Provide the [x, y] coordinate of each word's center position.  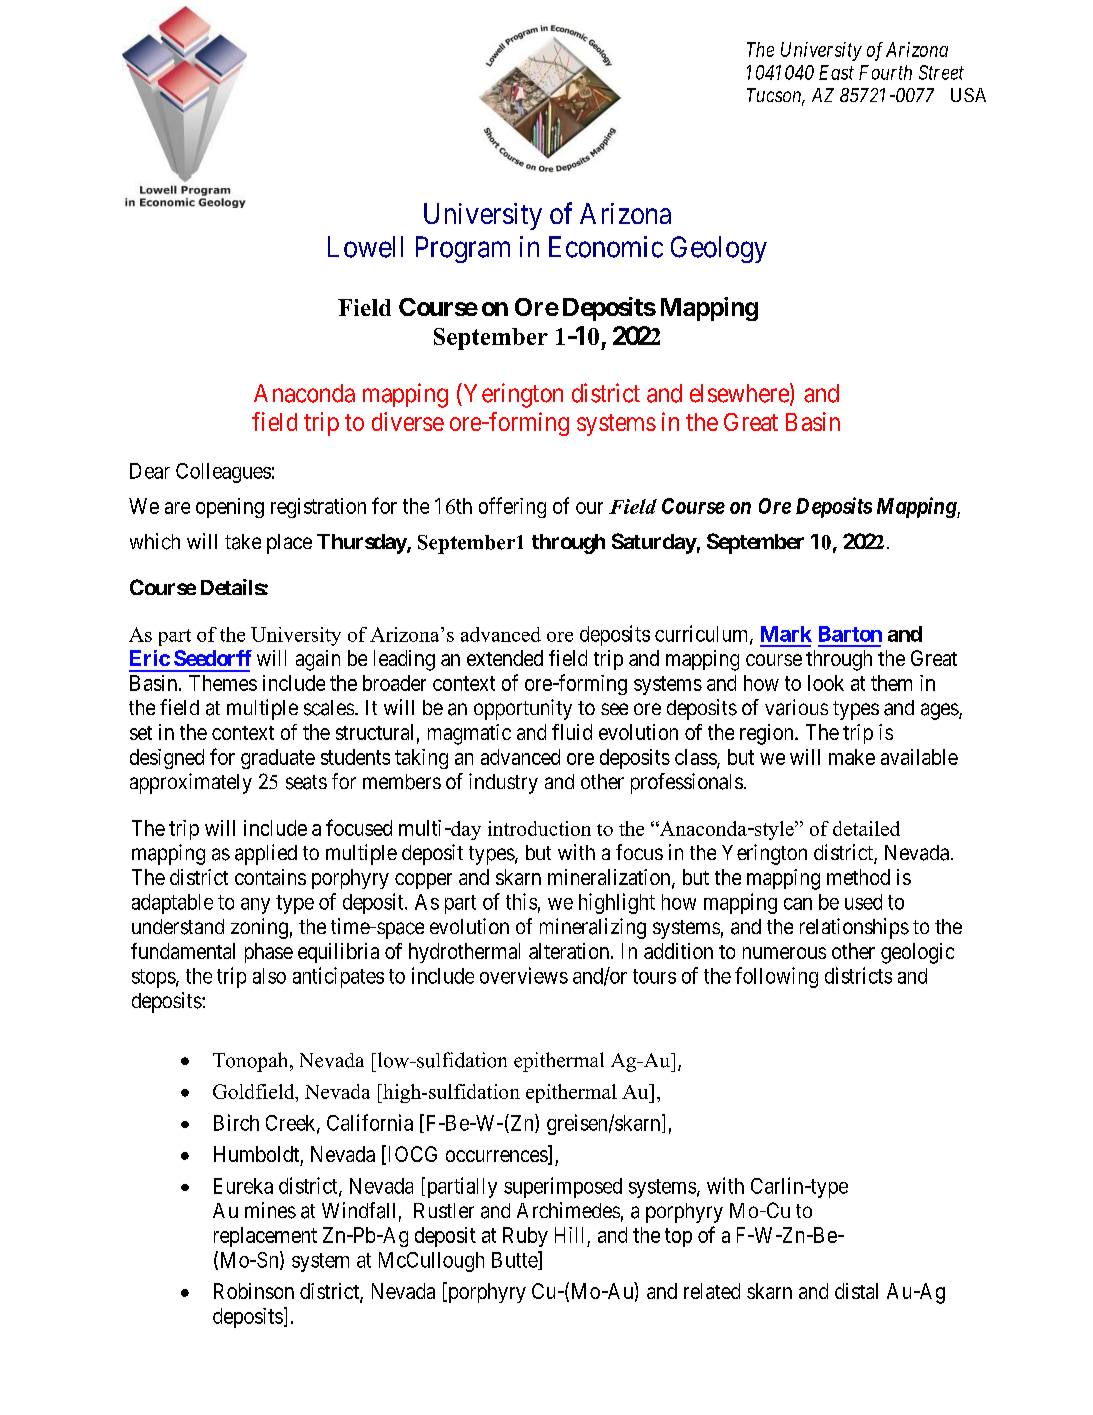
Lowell [365, 247]
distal [856, 1291]
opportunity [523, 709]
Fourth [885, 72]
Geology [719, 249]
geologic [917, 953]
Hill [569, 1235]
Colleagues [223, 473]
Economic [606, 247]
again [318, 660]
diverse [408, 421]
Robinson [254, 1291]
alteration [570, 951]
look [826, 683]
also [269, 976]
